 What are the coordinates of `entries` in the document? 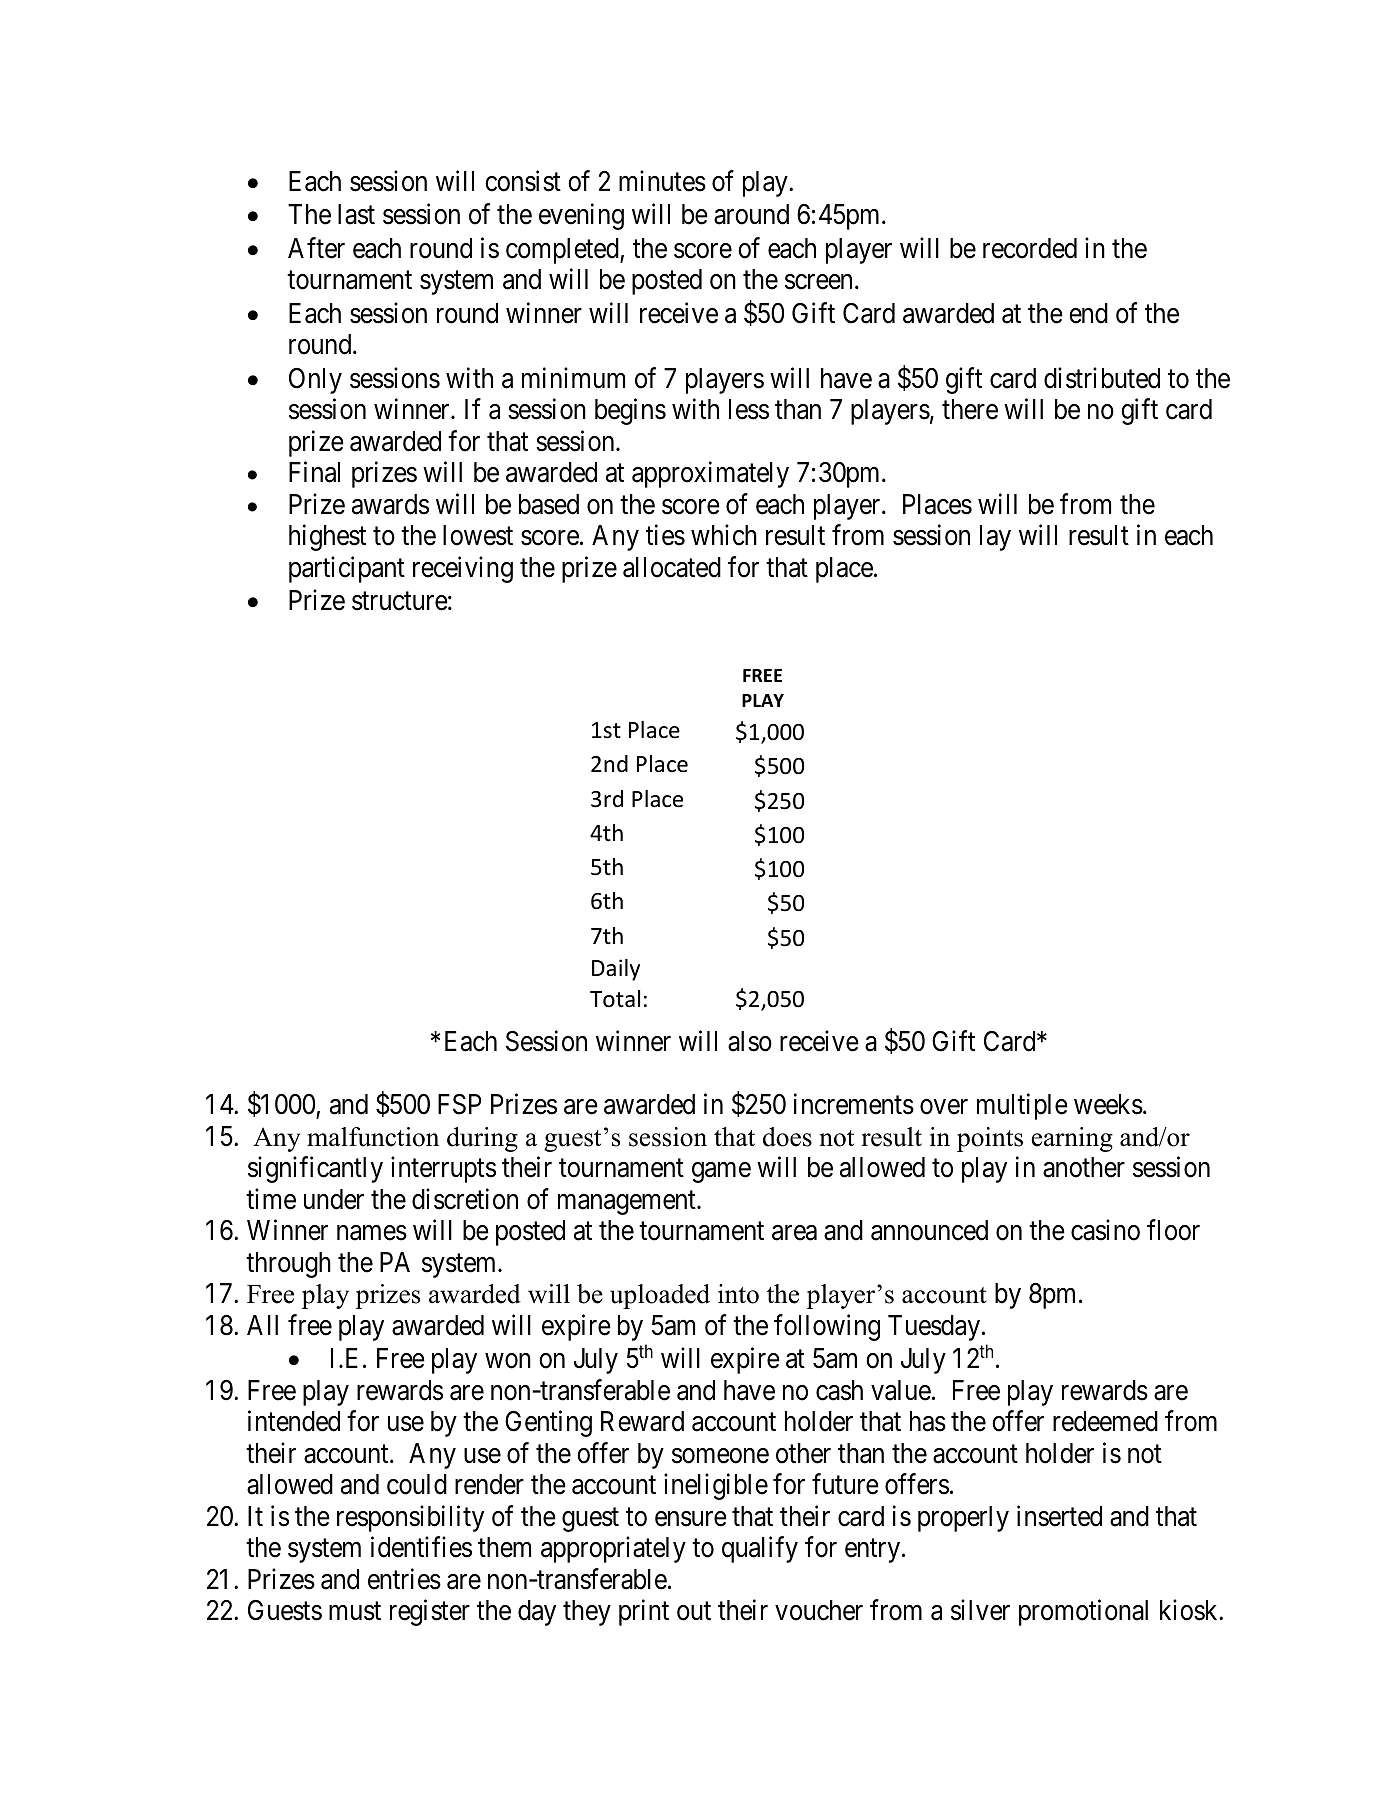 It's located at (404, 1579).
